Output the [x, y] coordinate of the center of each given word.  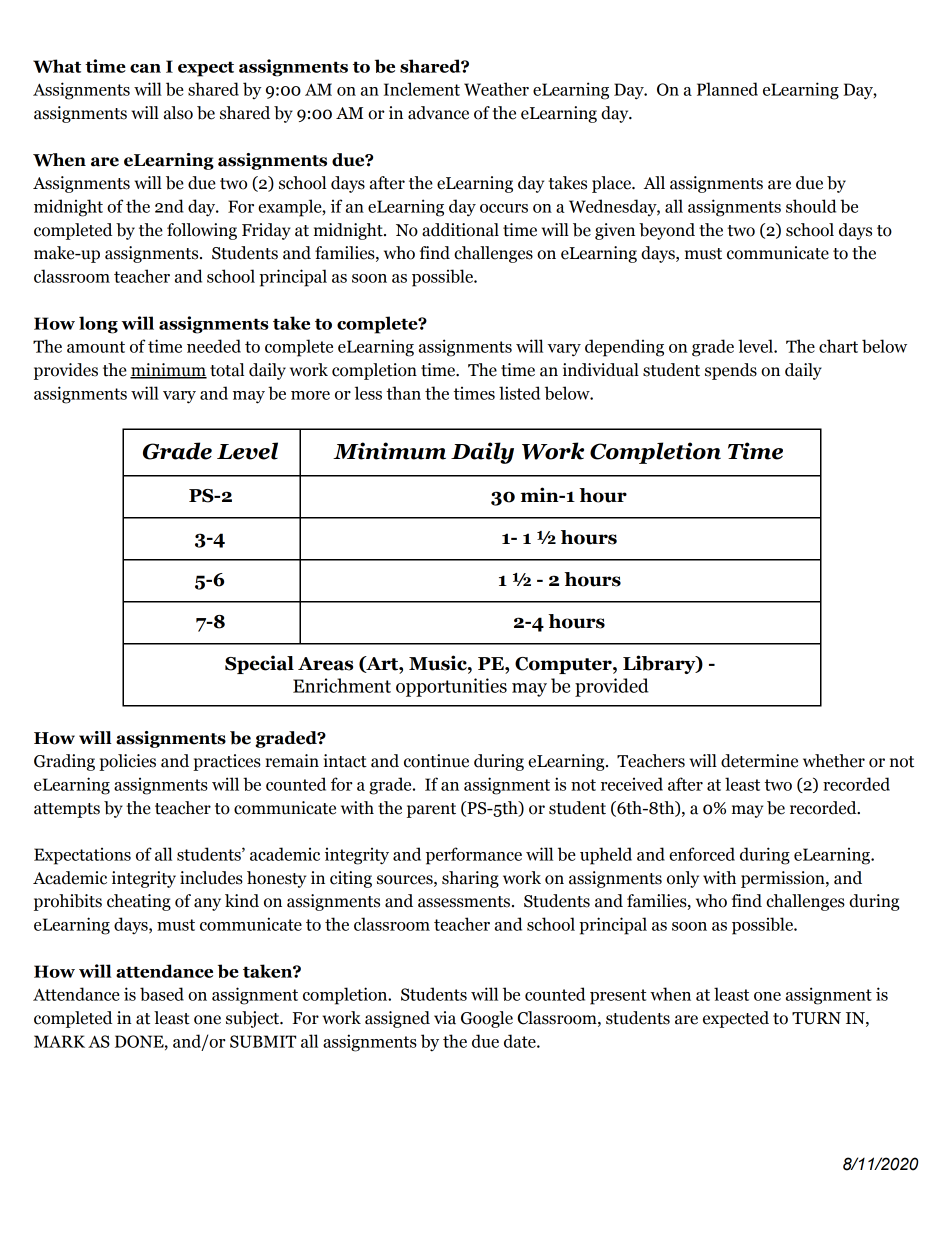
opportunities [451, 687]
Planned [727, 89]
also [178, 113]
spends [731, 371]
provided [612, 687]
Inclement [422, 89]
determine [759, 761]
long [98, 325]
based [162, 994]
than [403, 393]
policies [127, 762]
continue [436, 761]
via [445, 1018]
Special [259, 664]
